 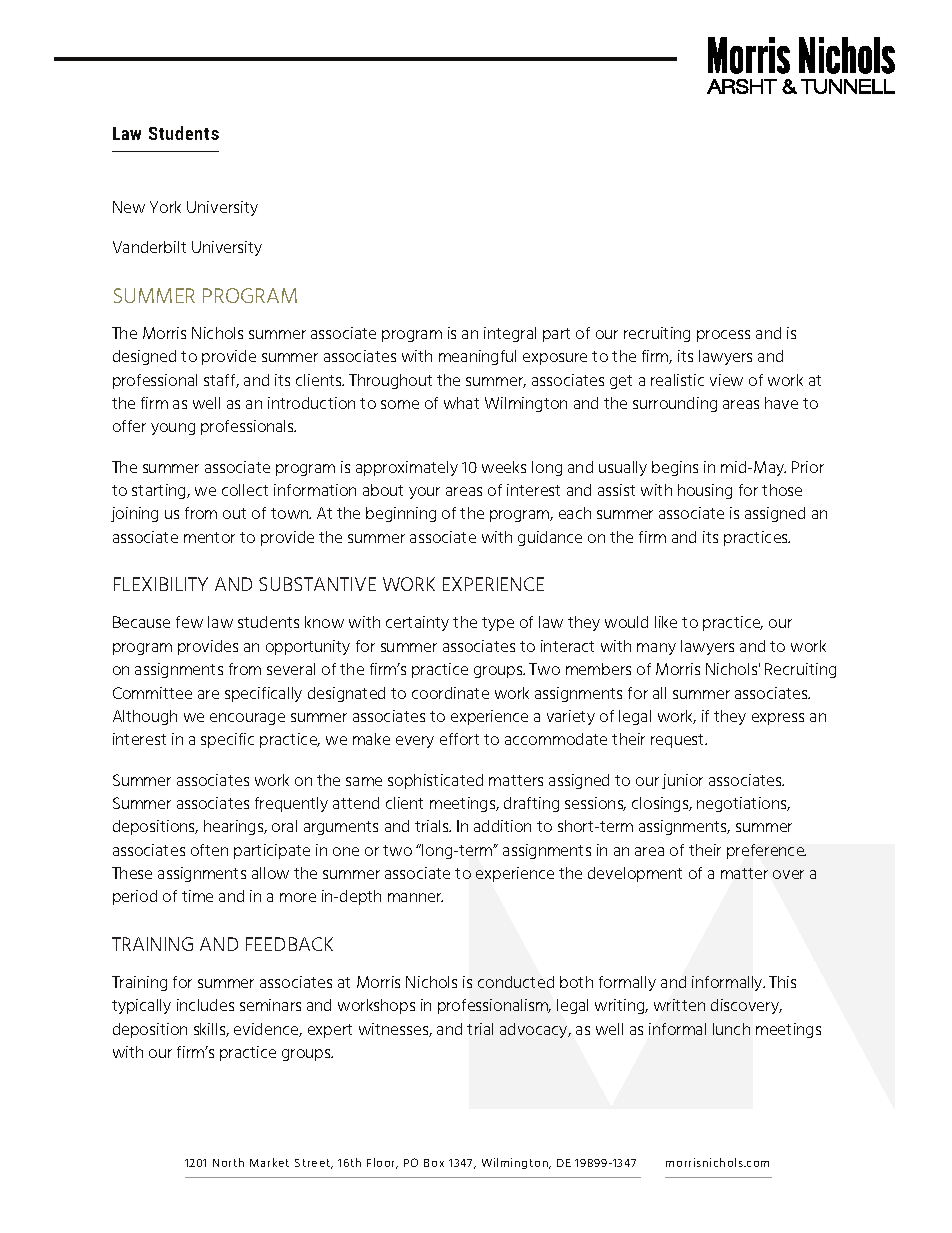 I want to click on process, so click(x=723, y=336).
